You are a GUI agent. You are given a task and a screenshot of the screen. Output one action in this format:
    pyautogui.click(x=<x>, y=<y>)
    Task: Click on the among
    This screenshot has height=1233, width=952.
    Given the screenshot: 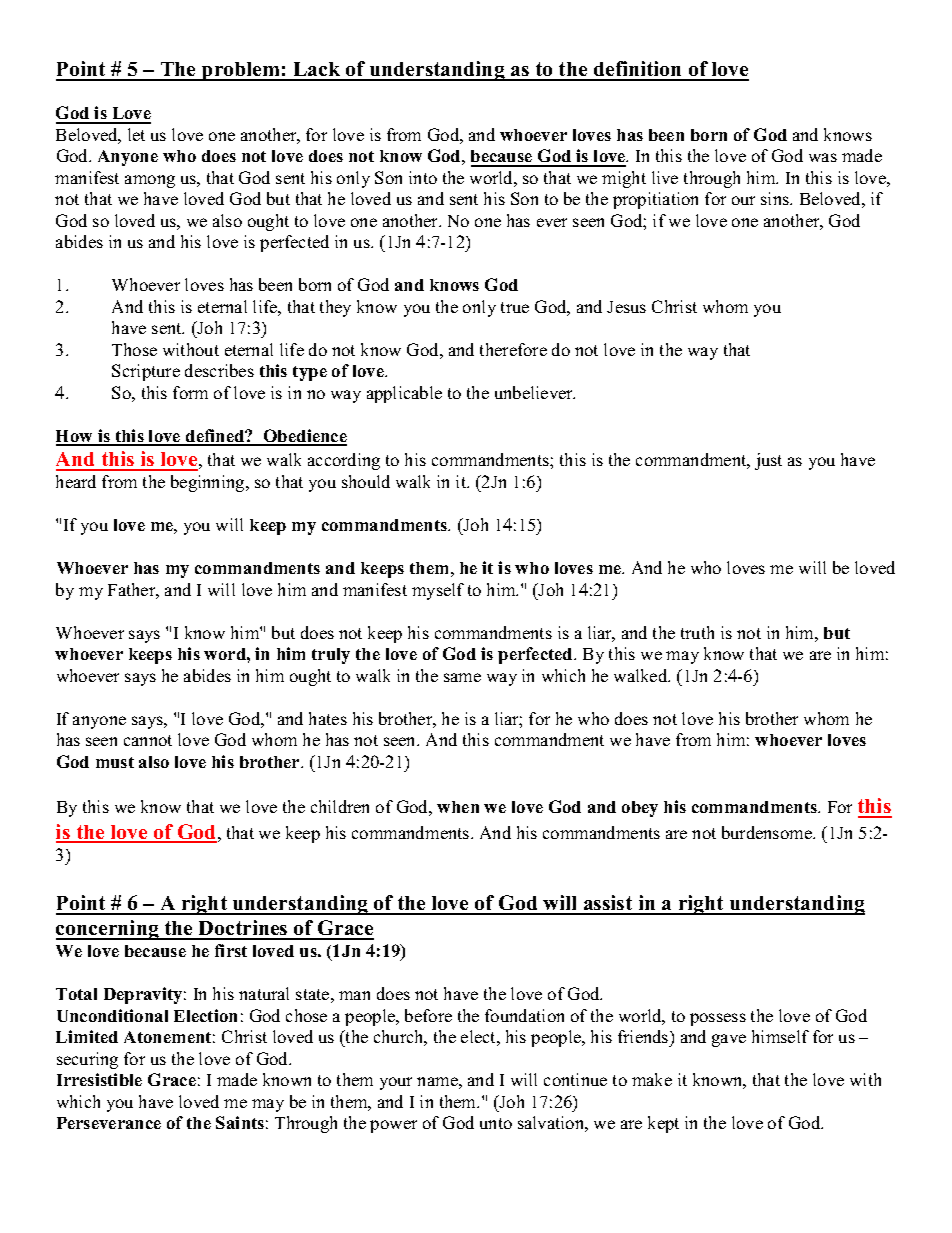 What is the action you would take?
    pyautogui.click(x=150, y=181)
